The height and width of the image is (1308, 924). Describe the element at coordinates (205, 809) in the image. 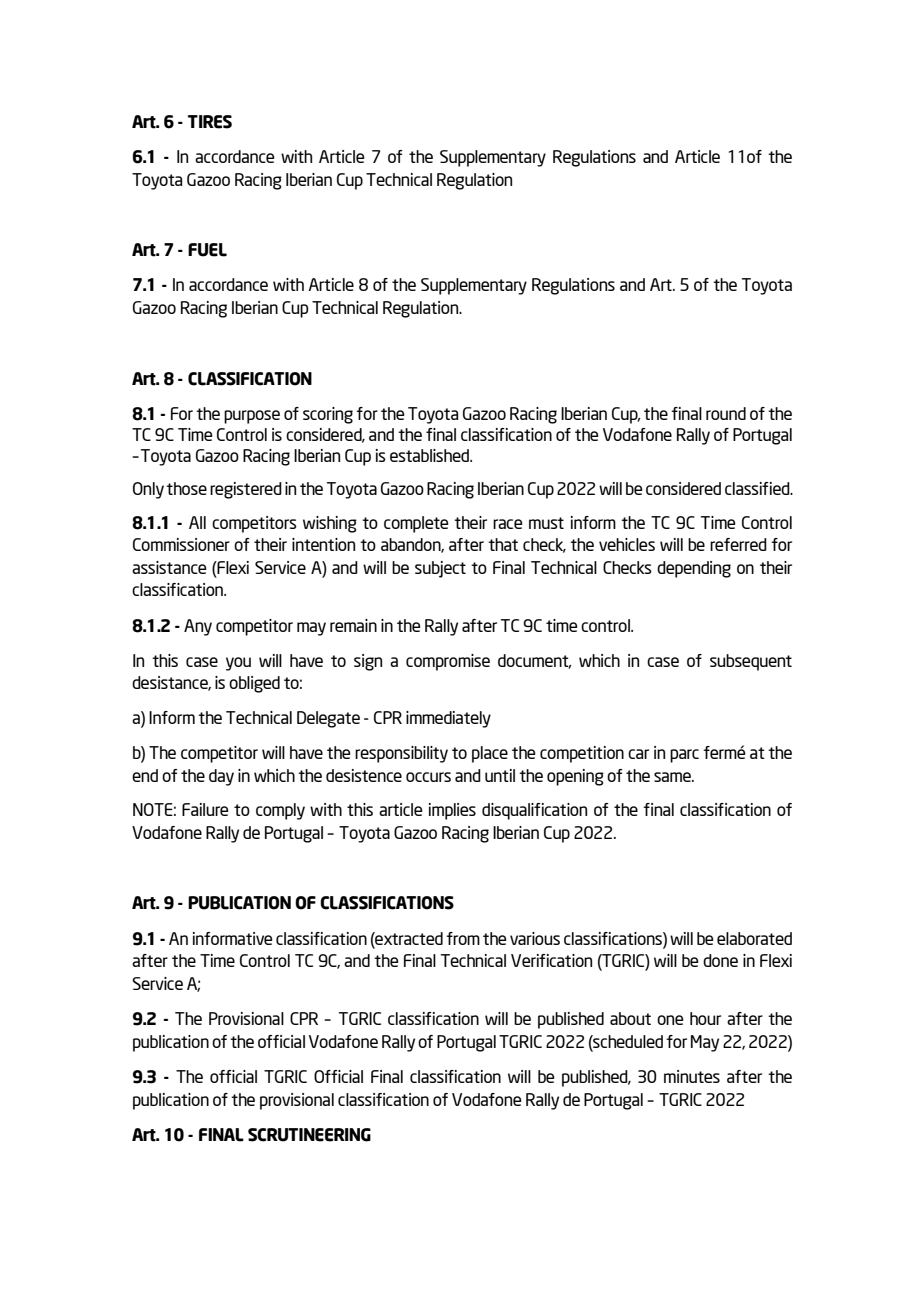

I see `Failure` at that location.
